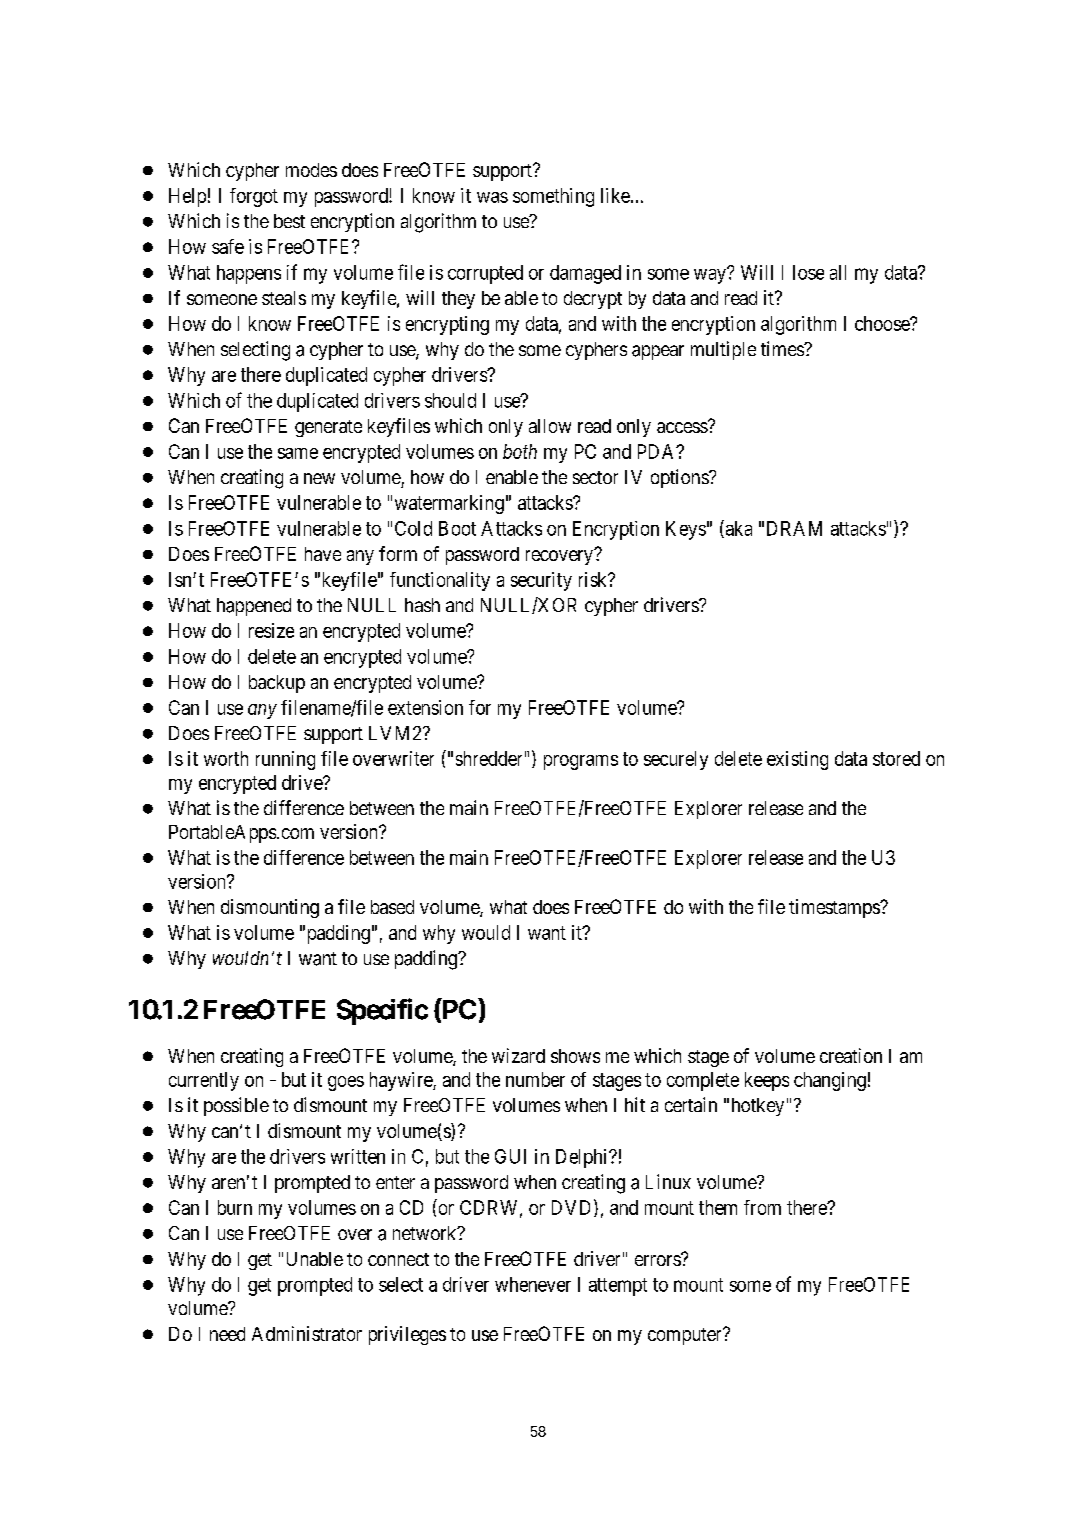  What do you see at coordinates (520, 451) in the page?
I see `both` at bounding box center [520, 451].
